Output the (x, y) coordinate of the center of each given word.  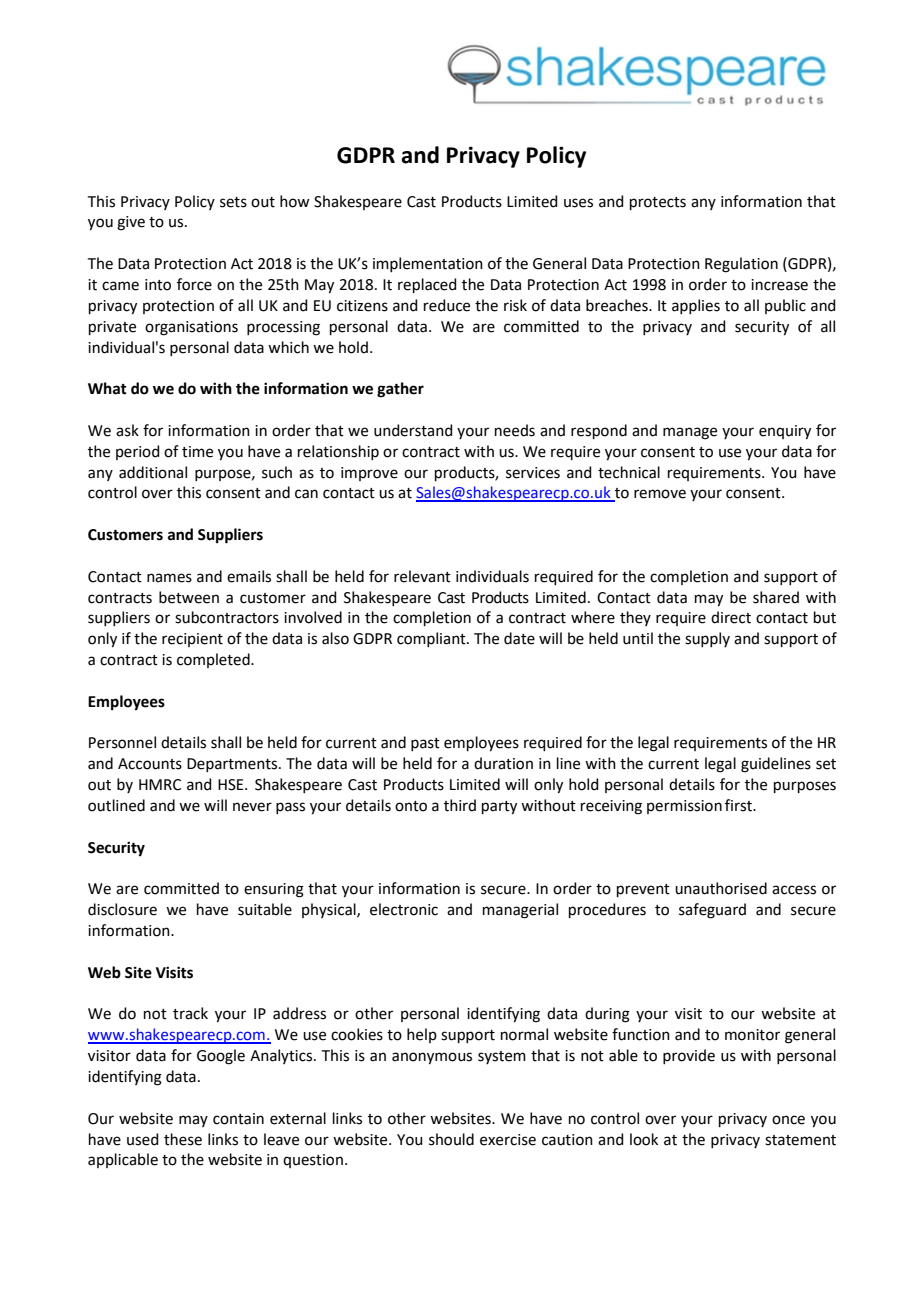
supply (707, 639)
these (183, 1139)
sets (233, 202)
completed (214, 660)
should (451, 1139)
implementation (428, 264)
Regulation (741, 265)
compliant (432, 639)
